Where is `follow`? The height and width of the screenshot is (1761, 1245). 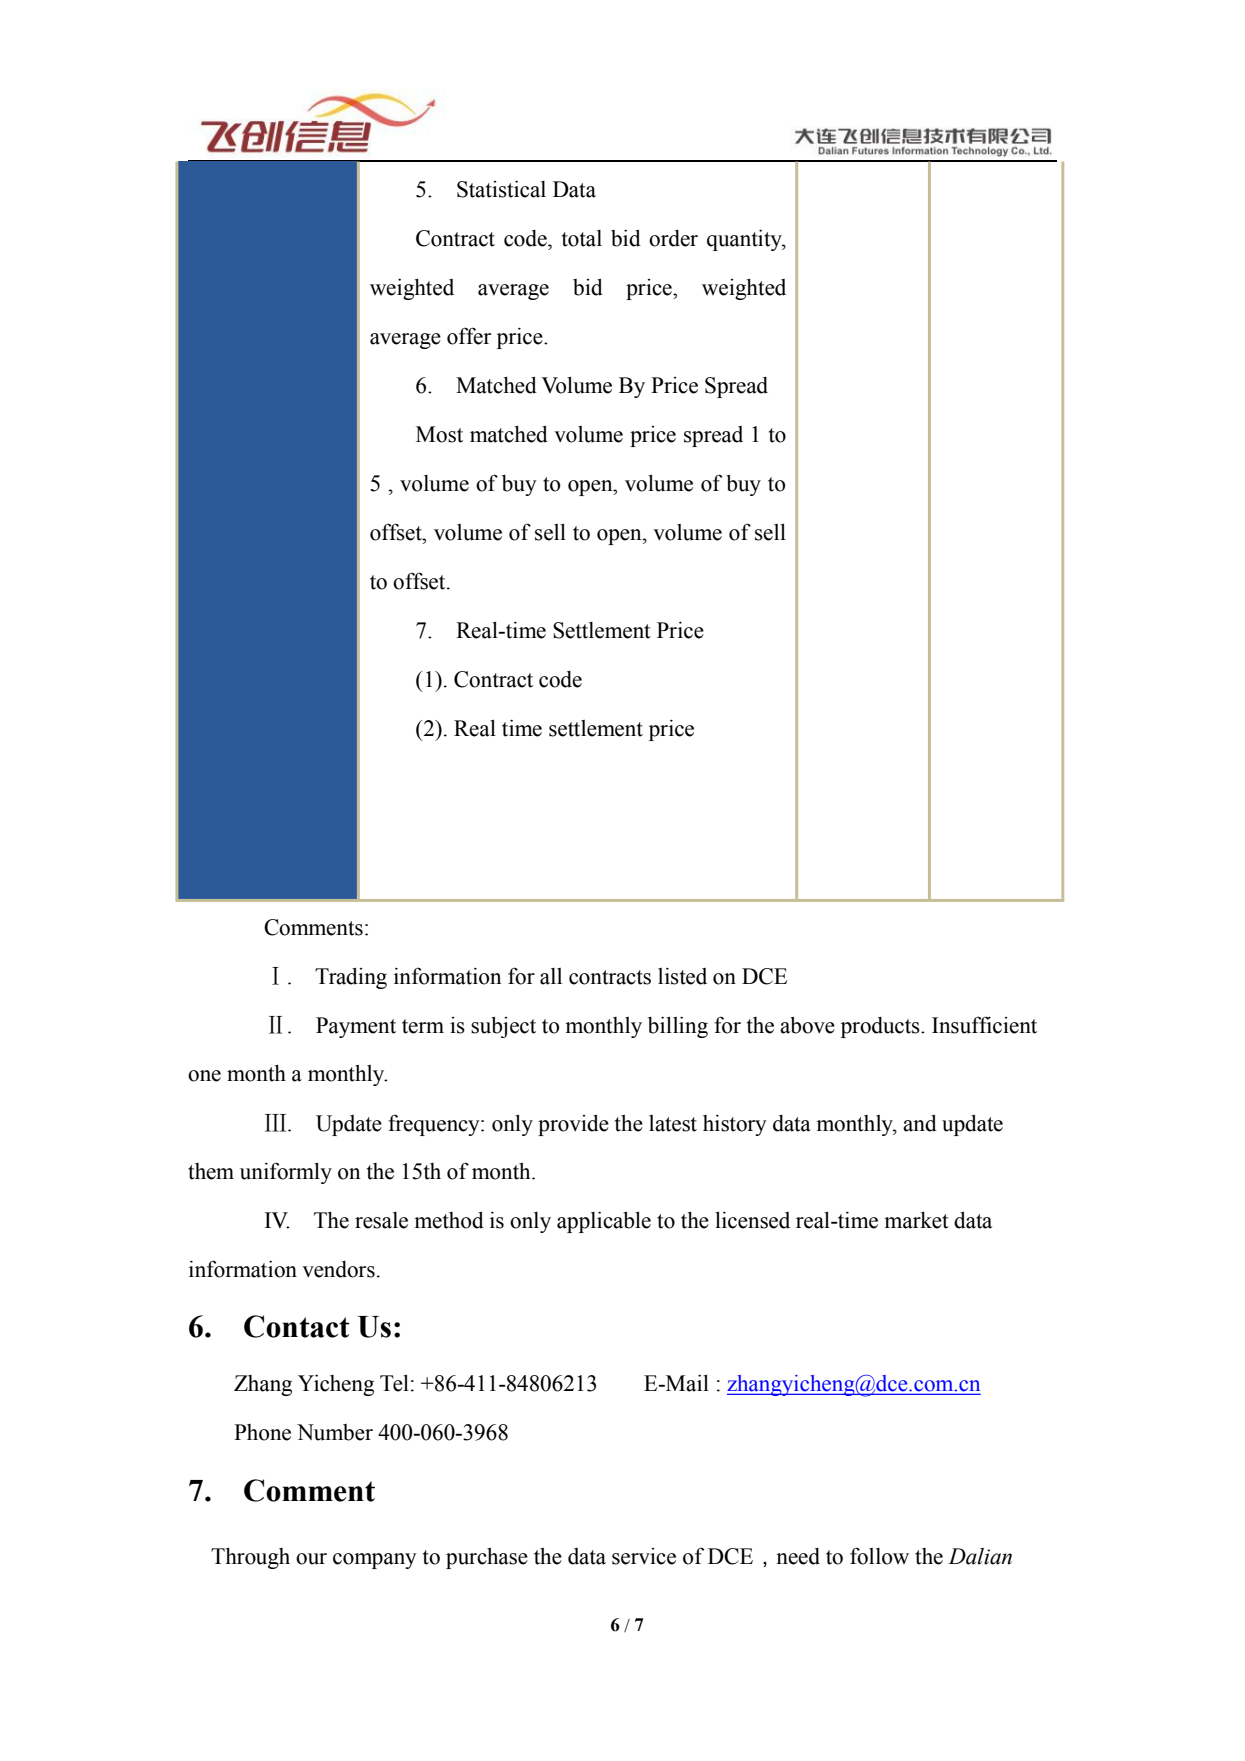 follow is located at coordinates (879, 1556).
